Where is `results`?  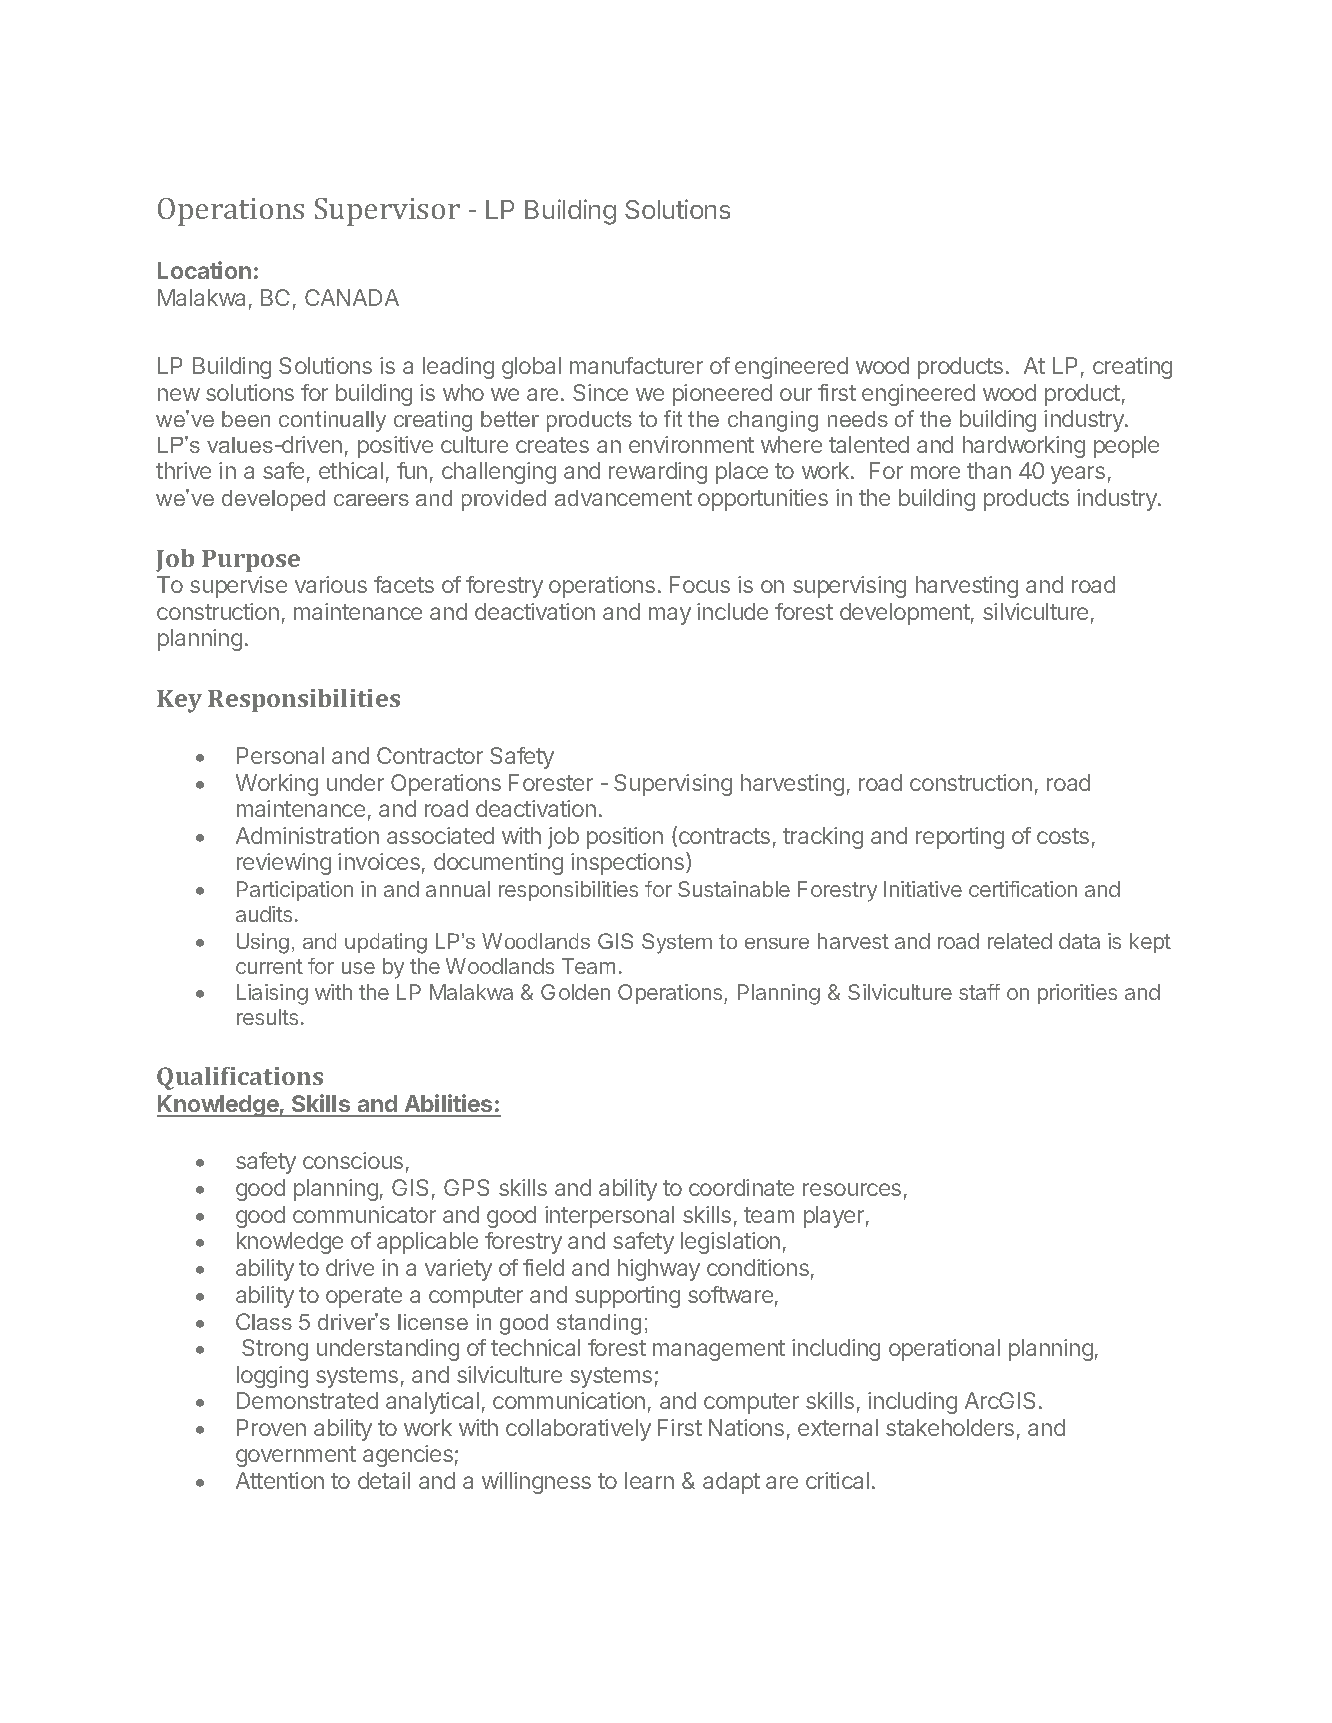
results is located at coordinates (267, 1017).
